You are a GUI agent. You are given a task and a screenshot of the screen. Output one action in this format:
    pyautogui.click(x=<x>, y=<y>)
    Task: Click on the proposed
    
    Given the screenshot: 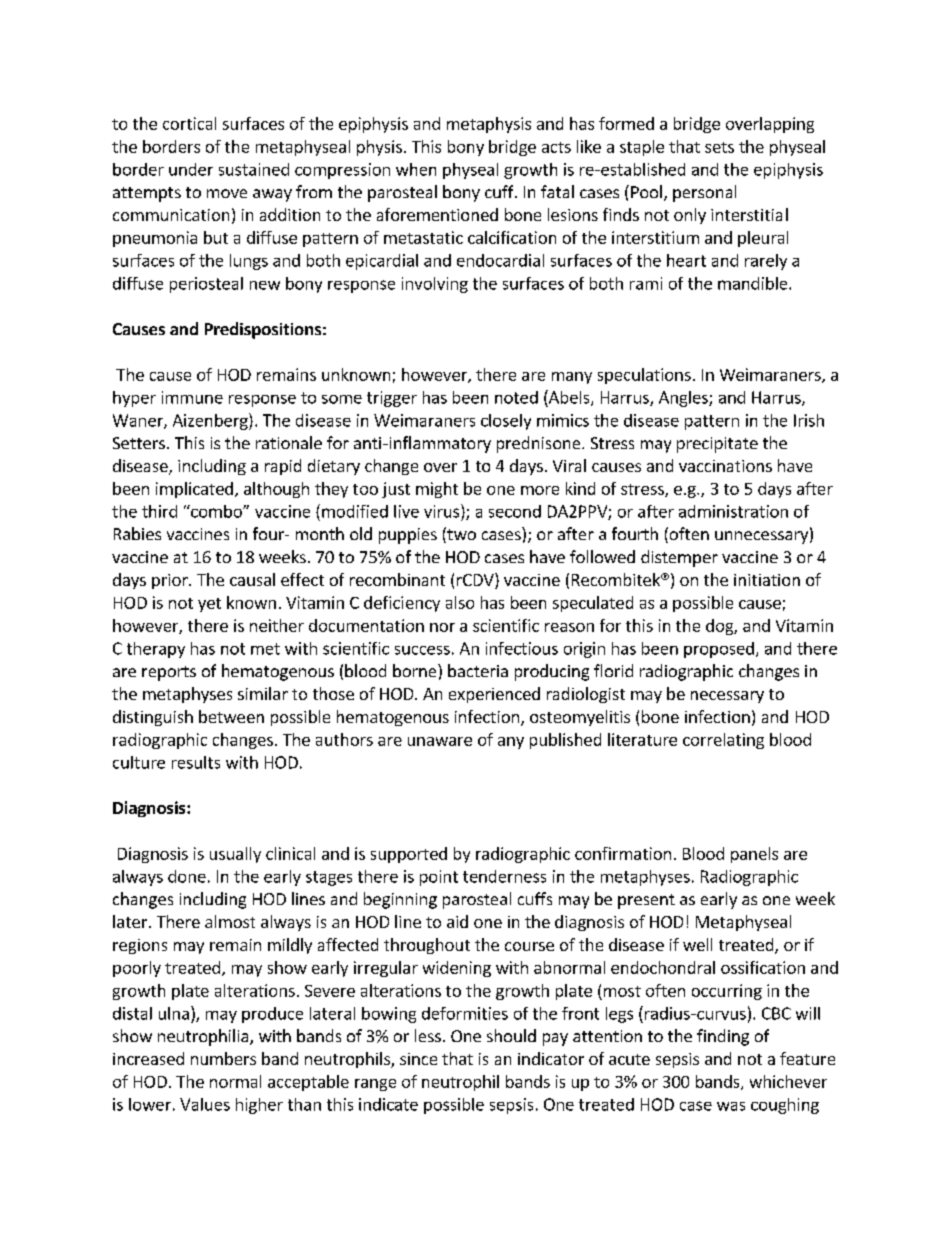 What is the action you would take?
    pyautogui.click(x=719, y=650)
